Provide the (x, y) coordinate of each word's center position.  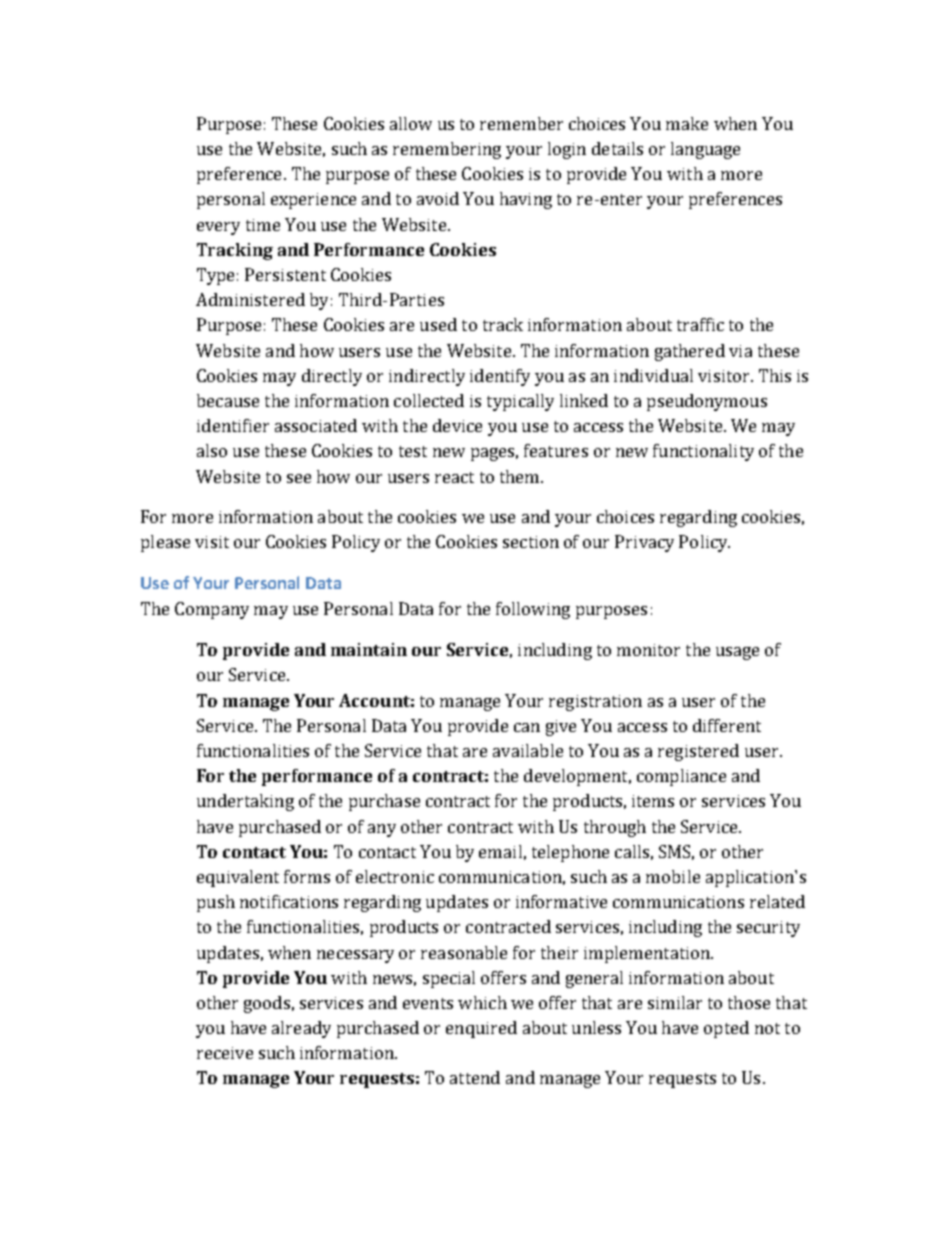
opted (726, 1029)
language (705, 150)
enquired (481, 1029)
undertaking (245, 802)
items (653, 801)
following (533, 610)
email (500, 851)
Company (212, 610)
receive (225, 1053)
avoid (438, 198)
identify (500, 377)
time (263, 225)
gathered (690, 352)
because (228, 400)
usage (737, 653)
